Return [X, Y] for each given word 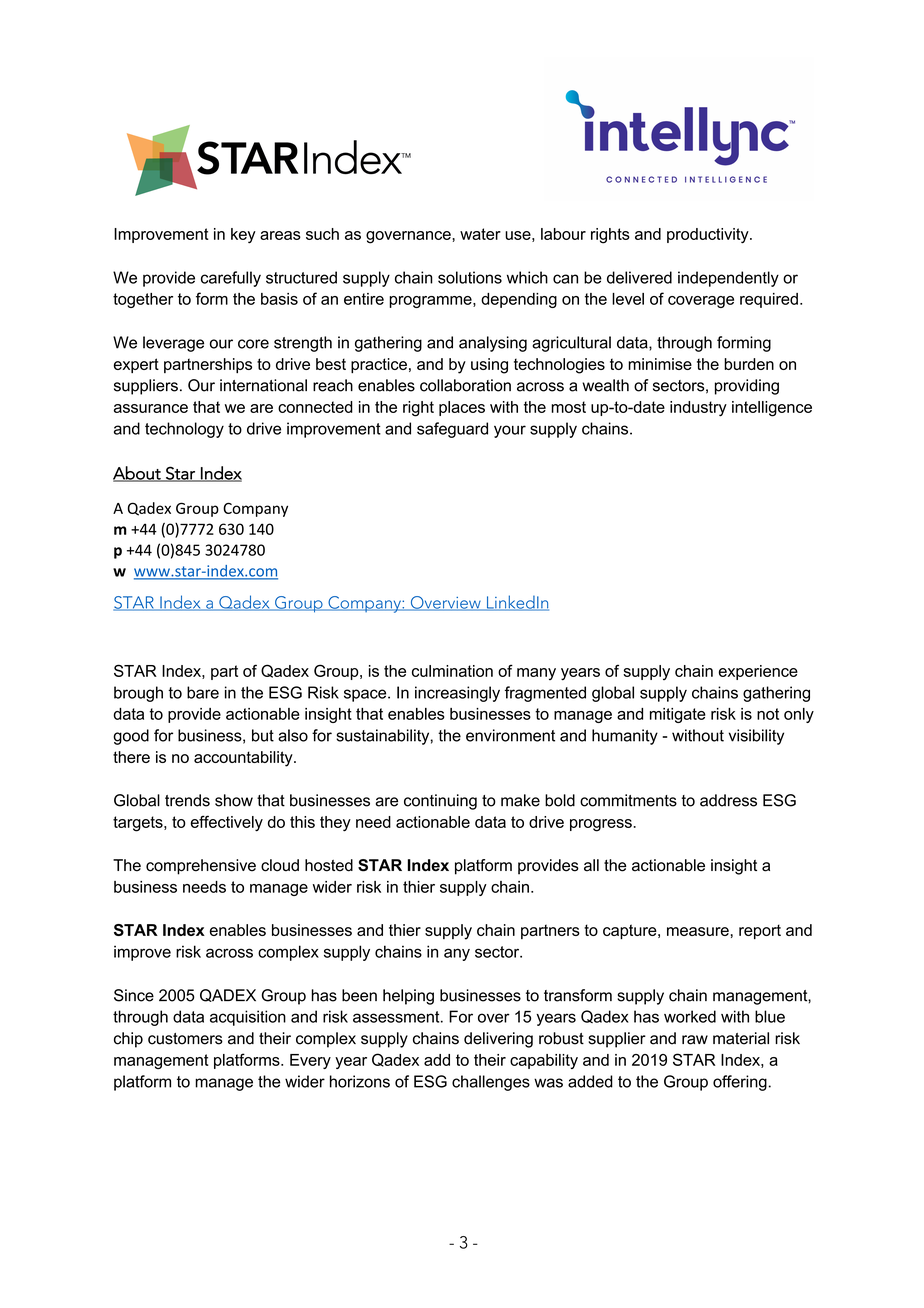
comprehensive [201, 867]
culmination [452, 671]
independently [728, 279]
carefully [231, 279]
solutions [470, 277]
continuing [440, 802]
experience [758, 672]
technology [184, 430]
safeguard [452, 430]
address [728, 800]
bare [203, 692]
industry [698, 409]
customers [185, 1039]
